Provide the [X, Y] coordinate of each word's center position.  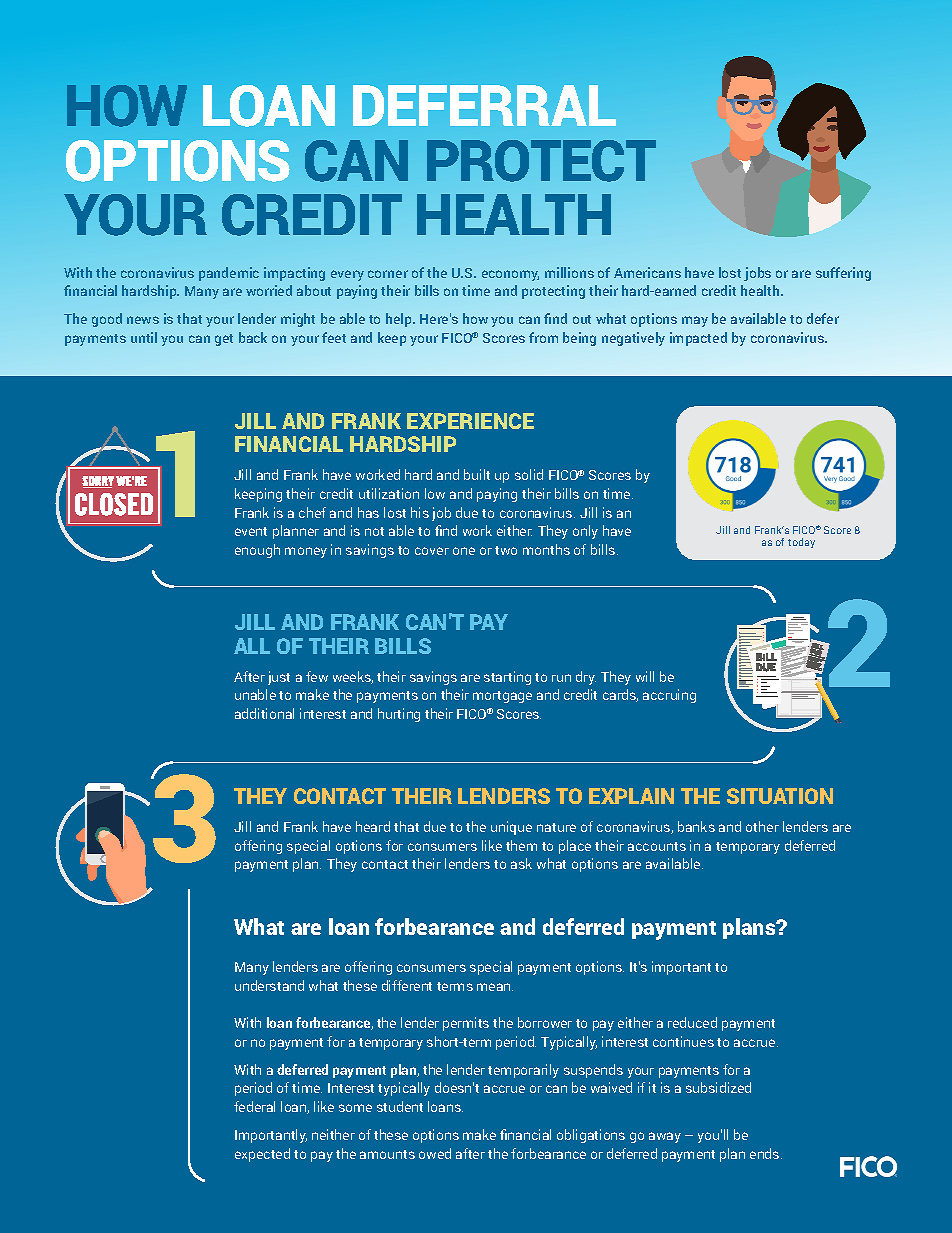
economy [510, 275]
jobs [757, 274]
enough [257, 551]
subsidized [718, 1087]
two [506, 550]
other [762, 826]
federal [254, 1106]
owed [435, 1153]
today [801, 543]
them [521, 845]
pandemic [229, 274]
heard [373, 826]
